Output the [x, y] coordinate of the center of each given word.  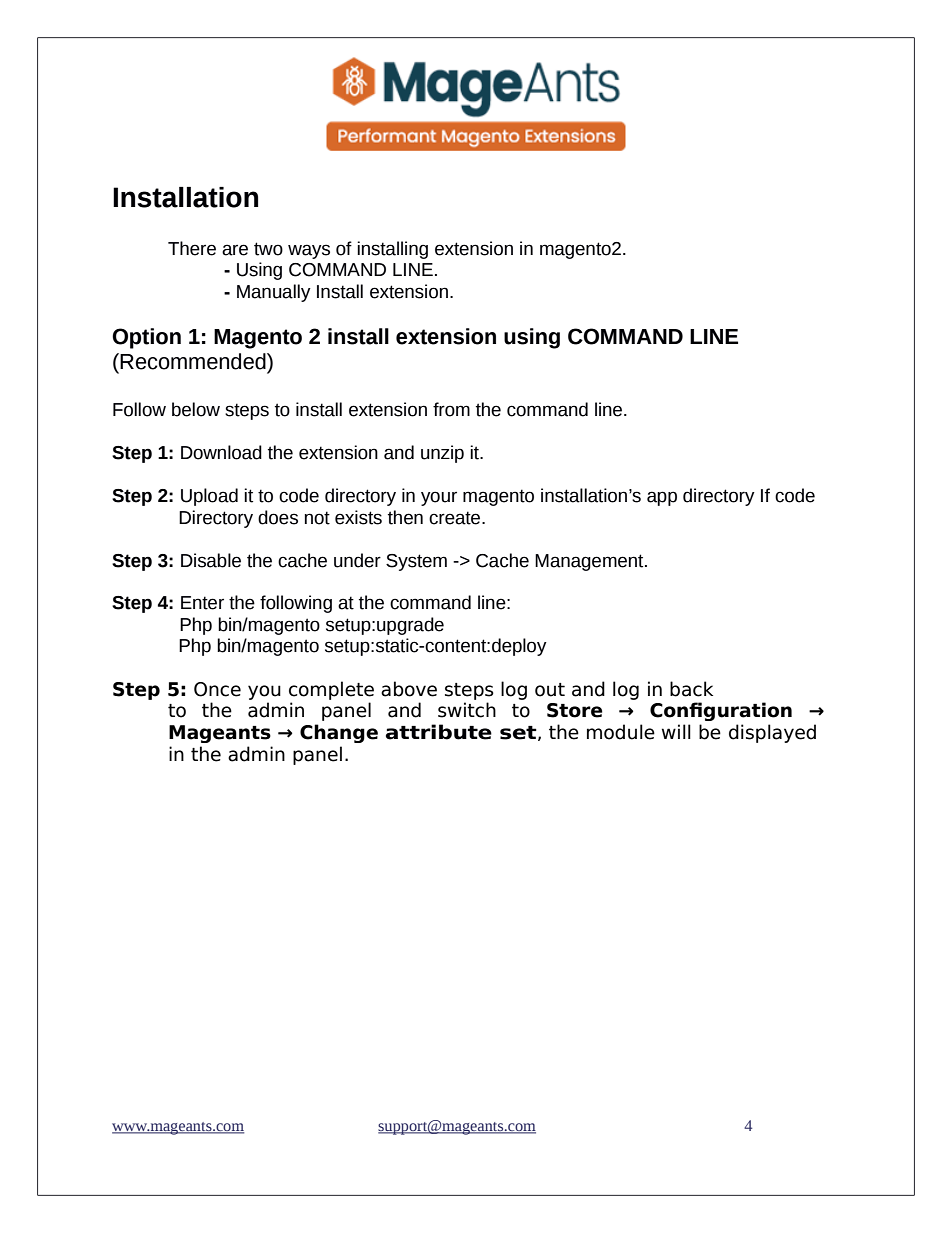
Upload [209, 497]
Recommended [194, 361]
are [235, 250]
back [691, 689]
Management [590, 562]
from [451, 409]
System [416, 562]
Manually [274, 293]
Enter [202, 603]
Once [217, 689]
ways [309, 251]
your [439, 498]
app [662, 498]
